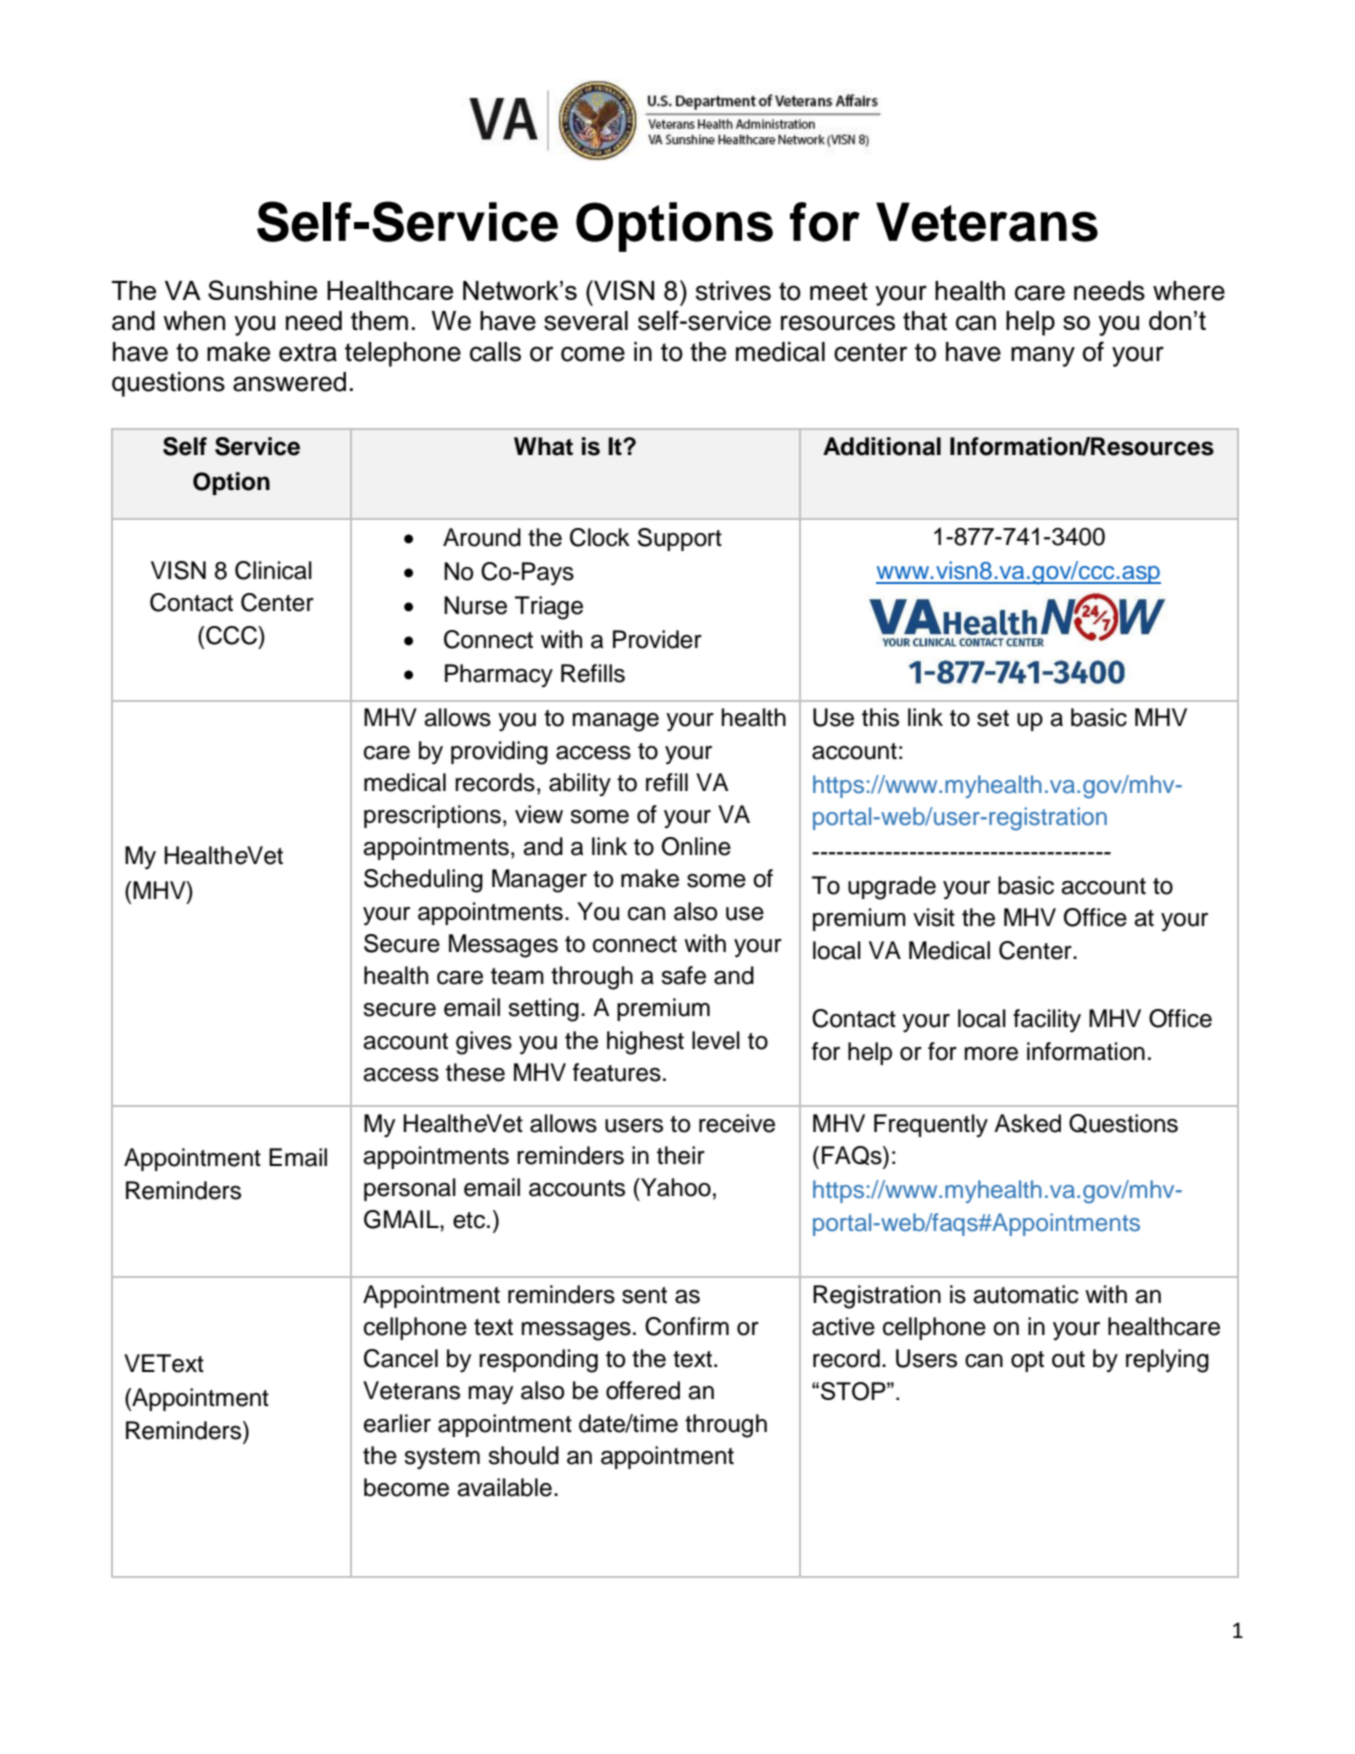  Describe the element at coordinates (880, 717) in the screenshot. I see `this` at that location.
